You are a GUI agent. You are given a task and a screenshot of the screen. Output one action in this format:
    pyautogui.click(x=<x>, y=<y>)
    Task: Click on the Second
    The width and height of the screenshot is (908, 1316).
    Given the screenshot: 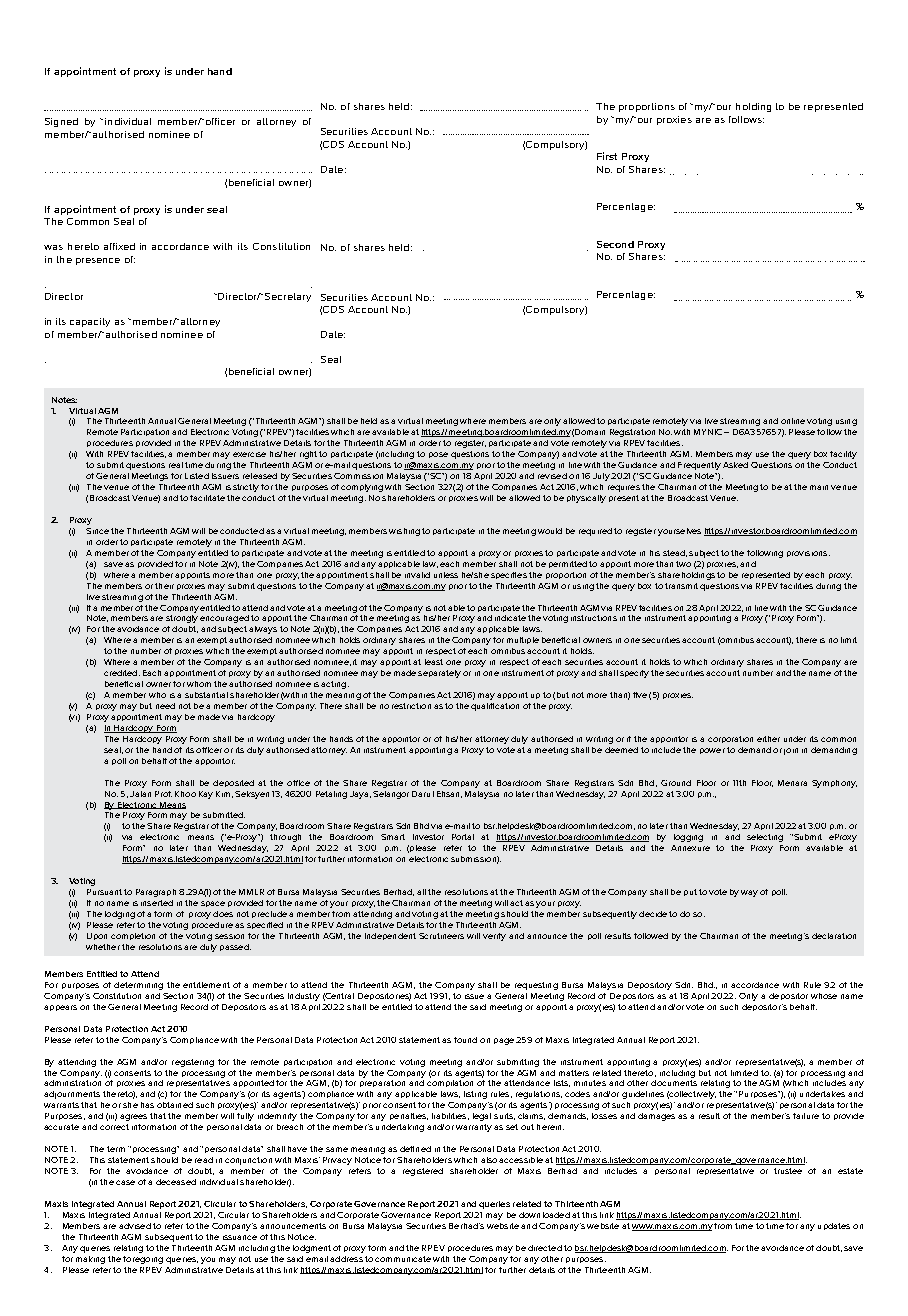 What is the action you would take?
    pyautogui.click(x=615, y=244)
